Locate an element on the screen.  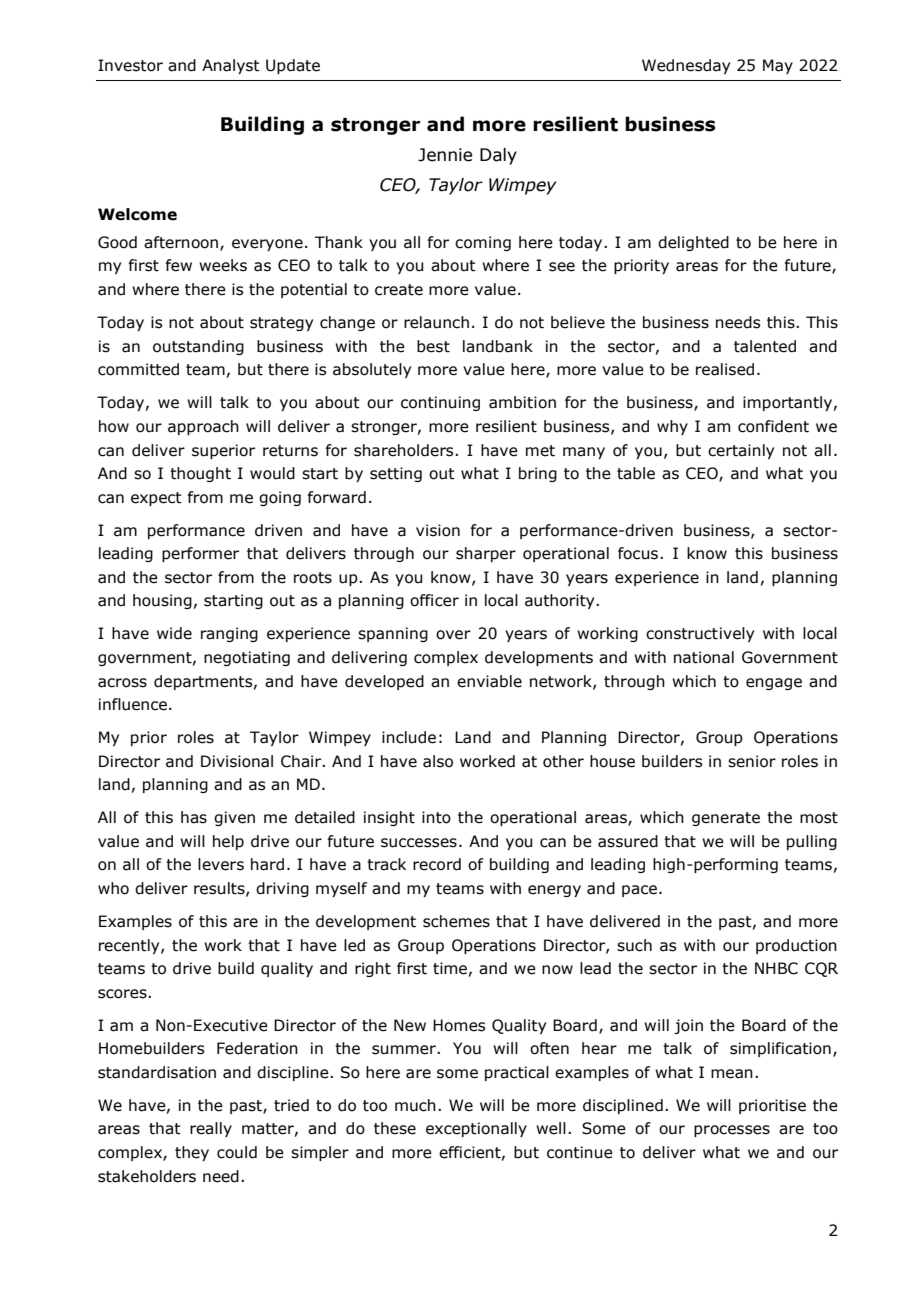
May is located at coordinates (778, 66).
